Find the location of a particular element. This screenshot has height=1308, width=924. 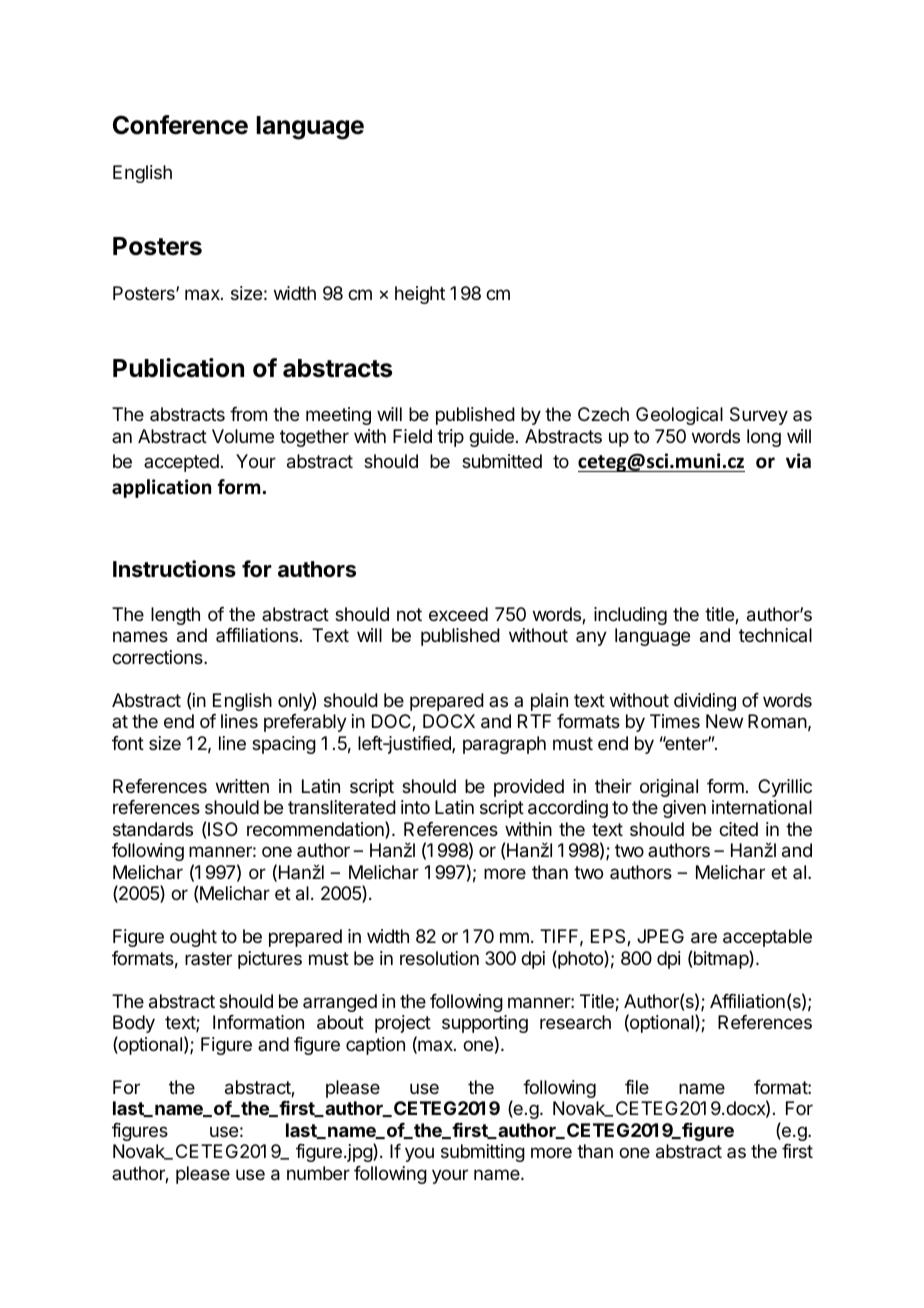

height is located at coordinates (420, 295).
